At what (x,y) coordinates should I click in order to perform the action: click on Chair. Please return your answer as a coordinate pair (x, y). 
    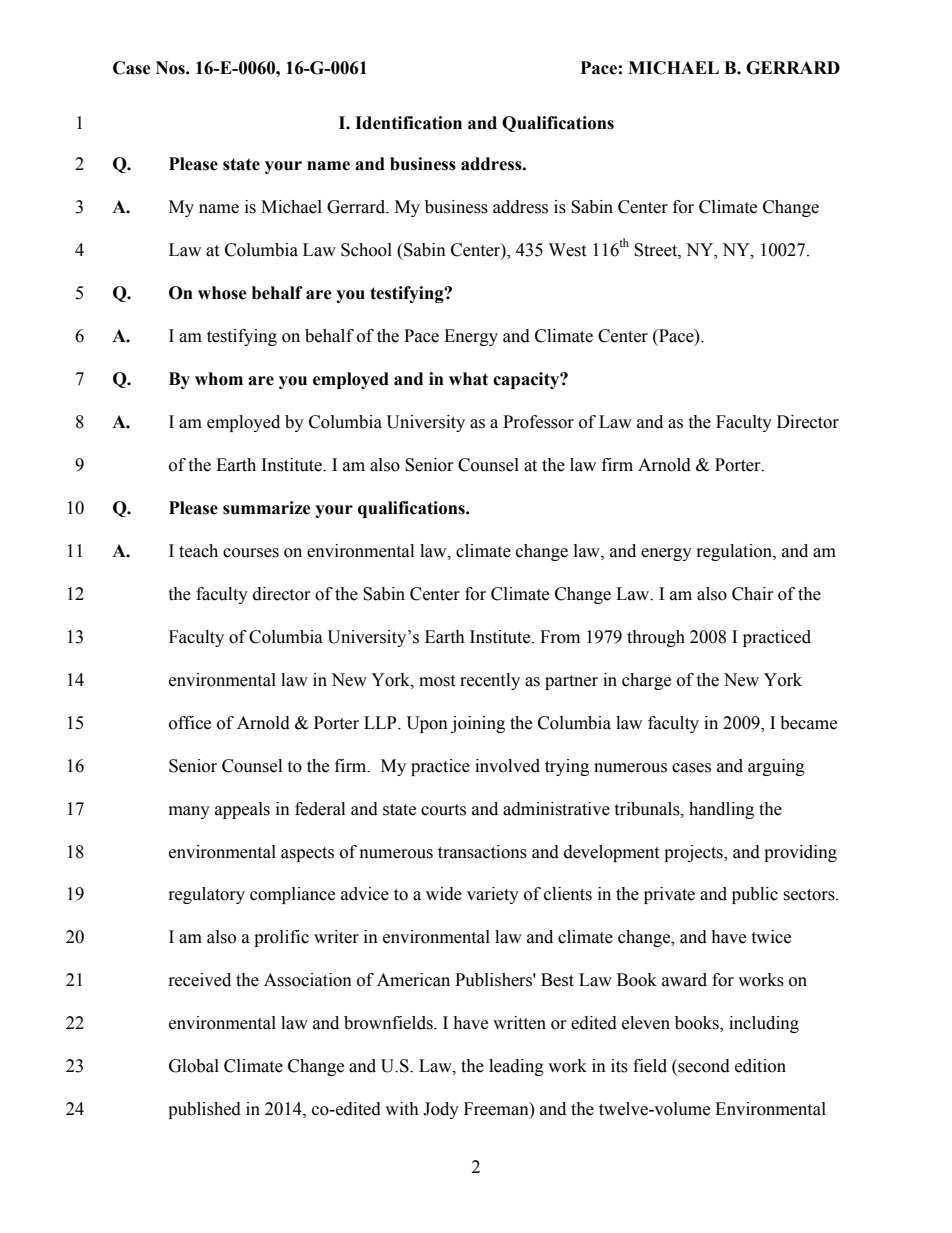
    Looking at the image, I should click on (753, 594).
